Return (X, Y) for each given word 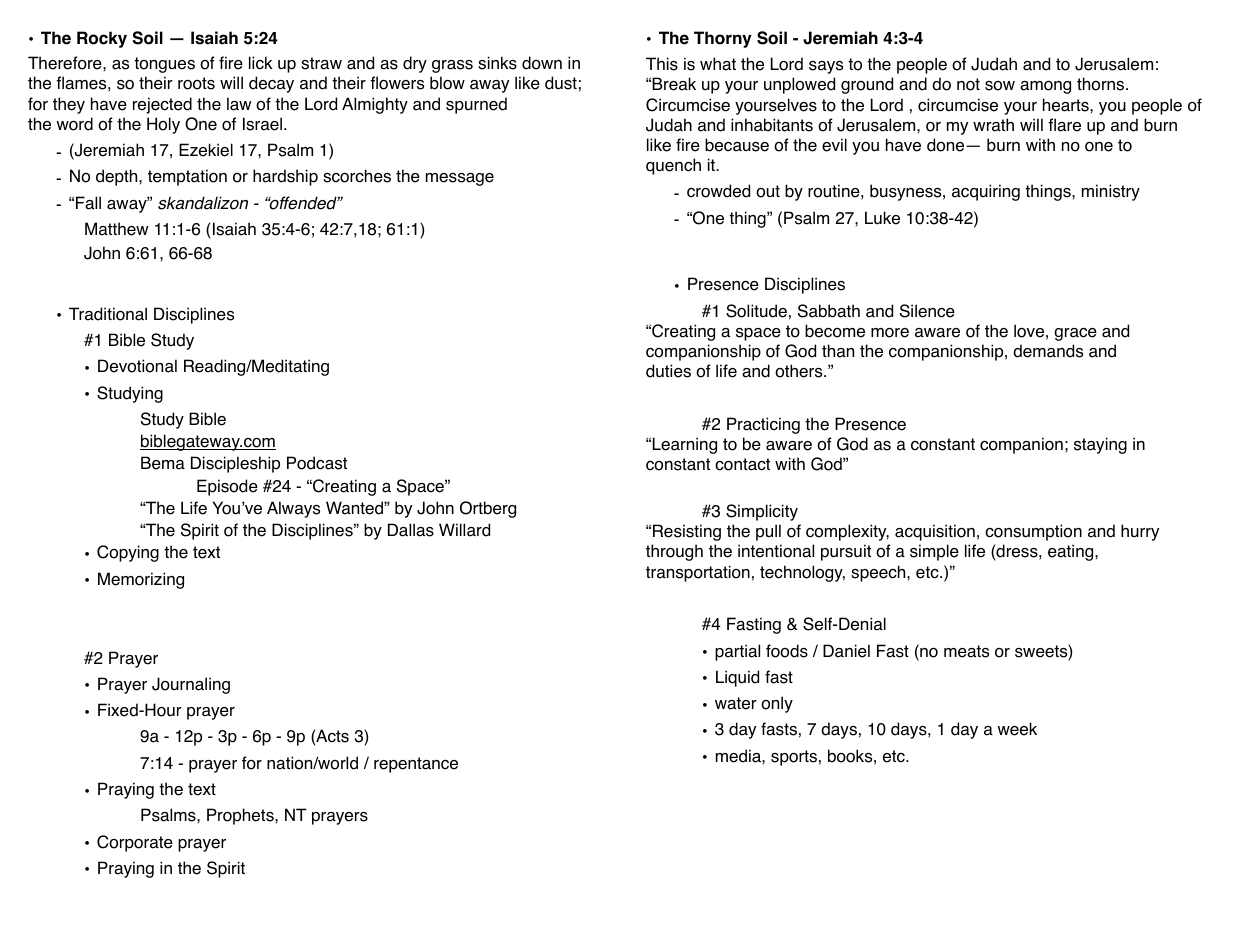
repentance (416, 765)
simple (934, 552)
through (674, 552)
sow (1000, 86)
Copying (128, 553)
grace (1075, 334)
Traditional (108, 314)
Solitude (756, 311)
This (662, 64)
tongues (164, 65)
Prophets (241, 816)
